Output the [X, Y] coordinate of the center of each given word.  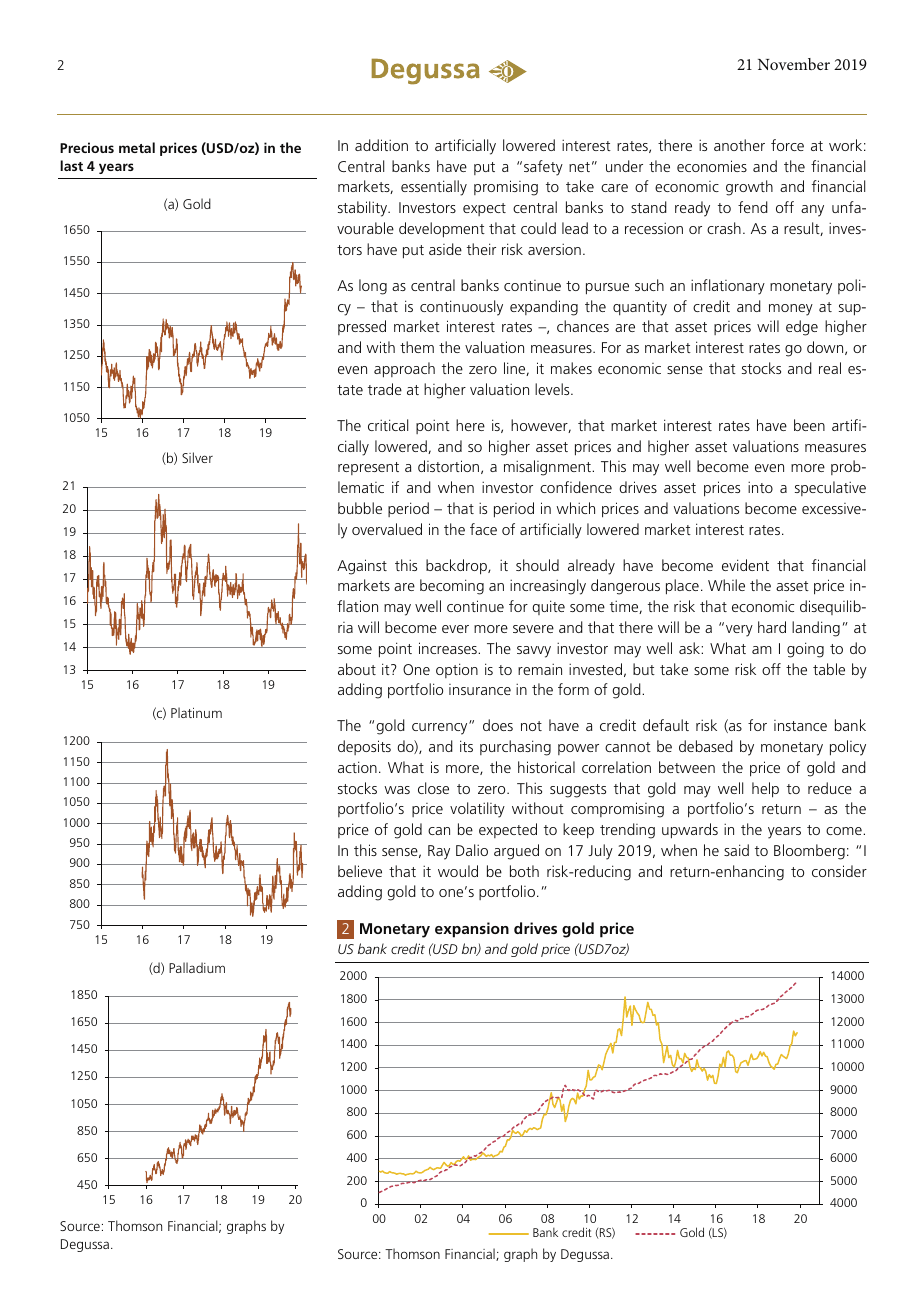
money [791, 310]
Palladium [197, 967]
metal [137, 147]
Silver [197, 457]
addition [381, 145]
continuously [461, 308]
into [760, 487]
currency [441, 728]
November [794, 64]
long [373, 287]
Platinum [196, 712]
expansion [472, 930]
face [483, 529]
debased [706, 746]
